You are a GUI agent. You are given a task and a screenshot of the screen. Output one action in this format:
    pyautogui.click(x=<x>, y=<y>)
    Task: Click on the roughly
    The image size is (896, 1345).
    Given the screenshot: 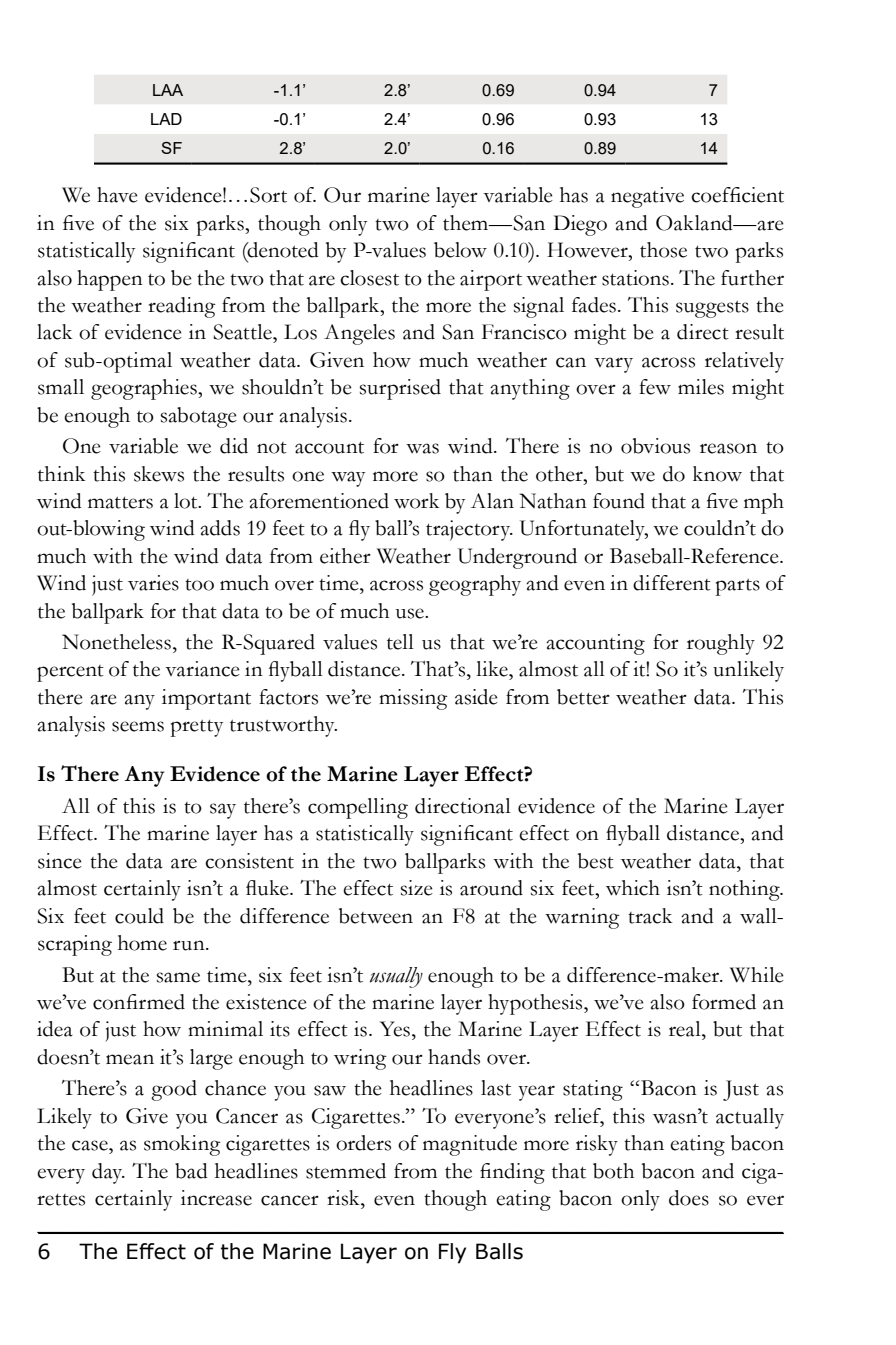 What is the action you would take?
    pyautogui.click(x=721, y=644)
